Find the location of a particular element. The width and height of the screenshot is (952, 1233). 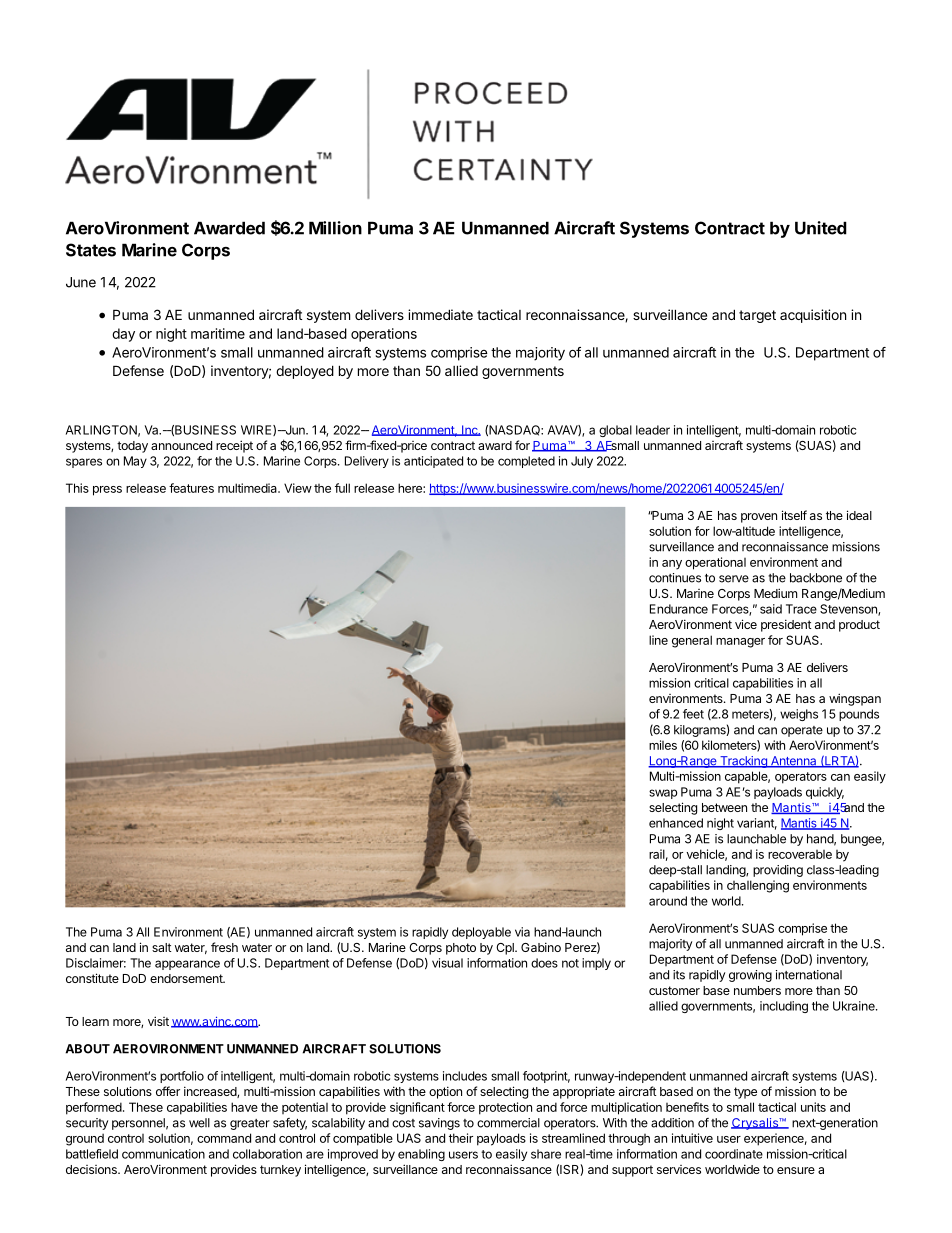

operational is located at coordinates (715, 563).
